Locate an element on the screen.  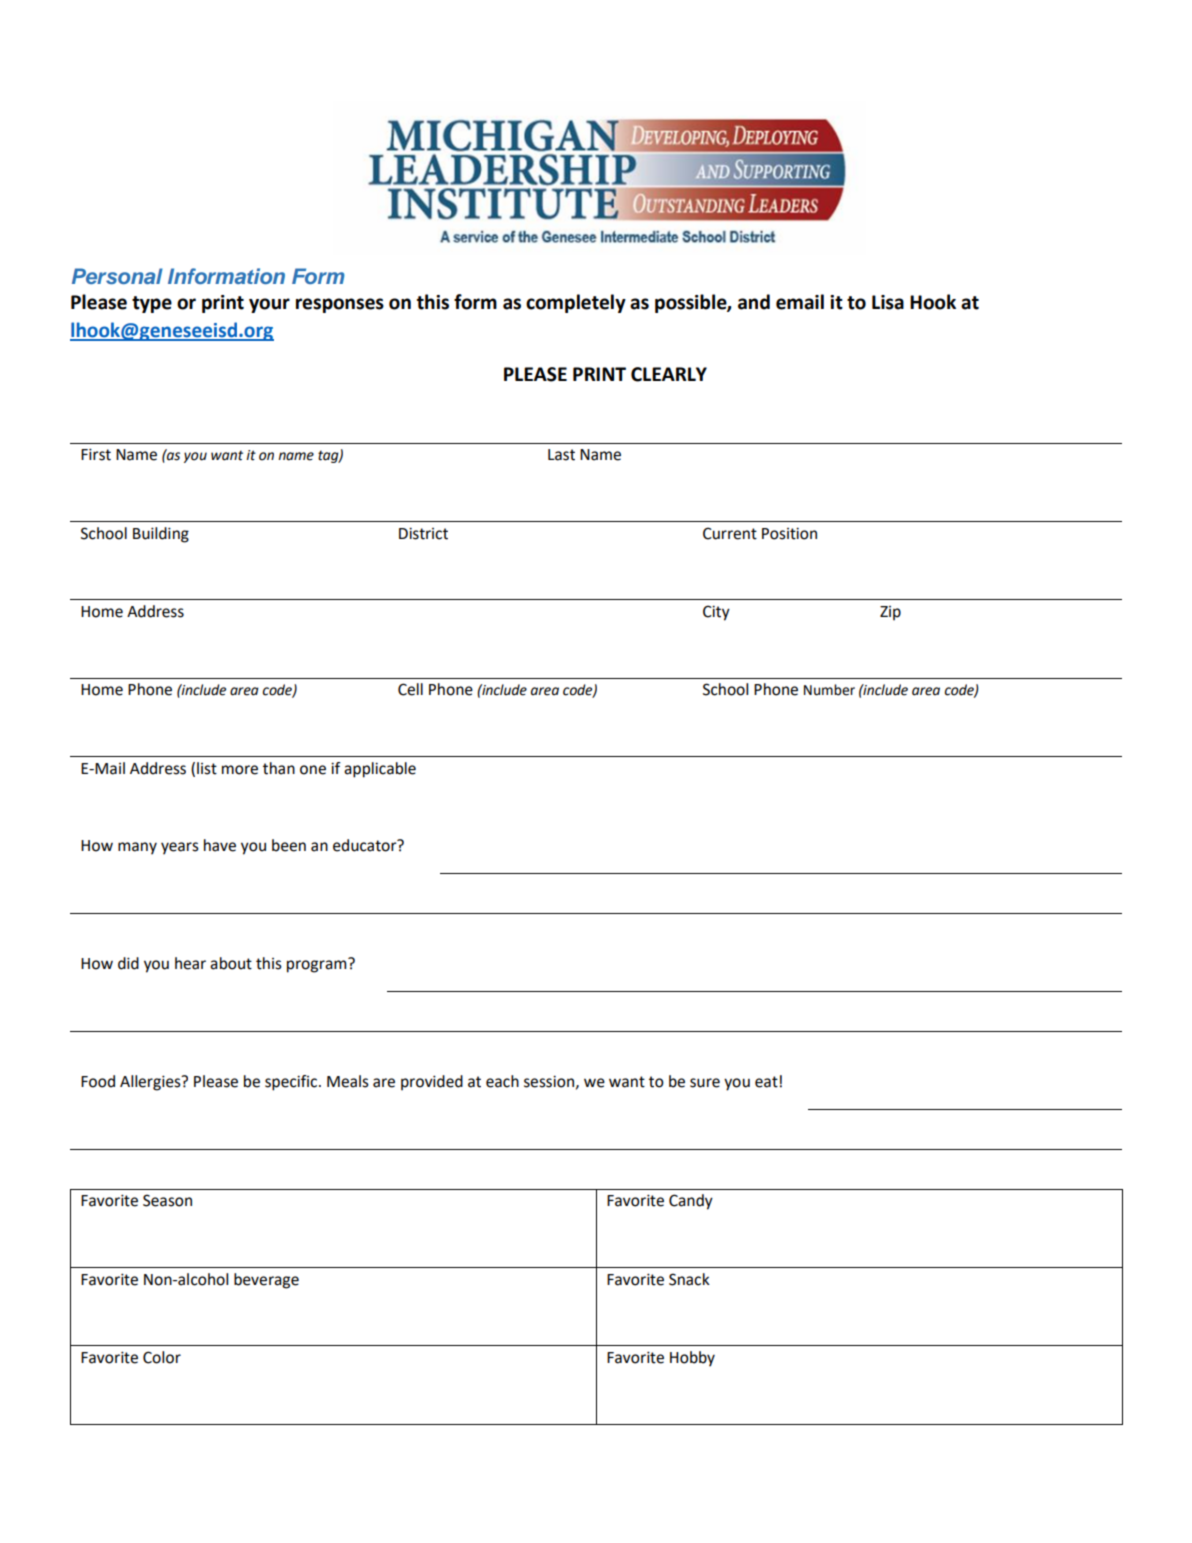
Position is located at coordinates (789, 533).
